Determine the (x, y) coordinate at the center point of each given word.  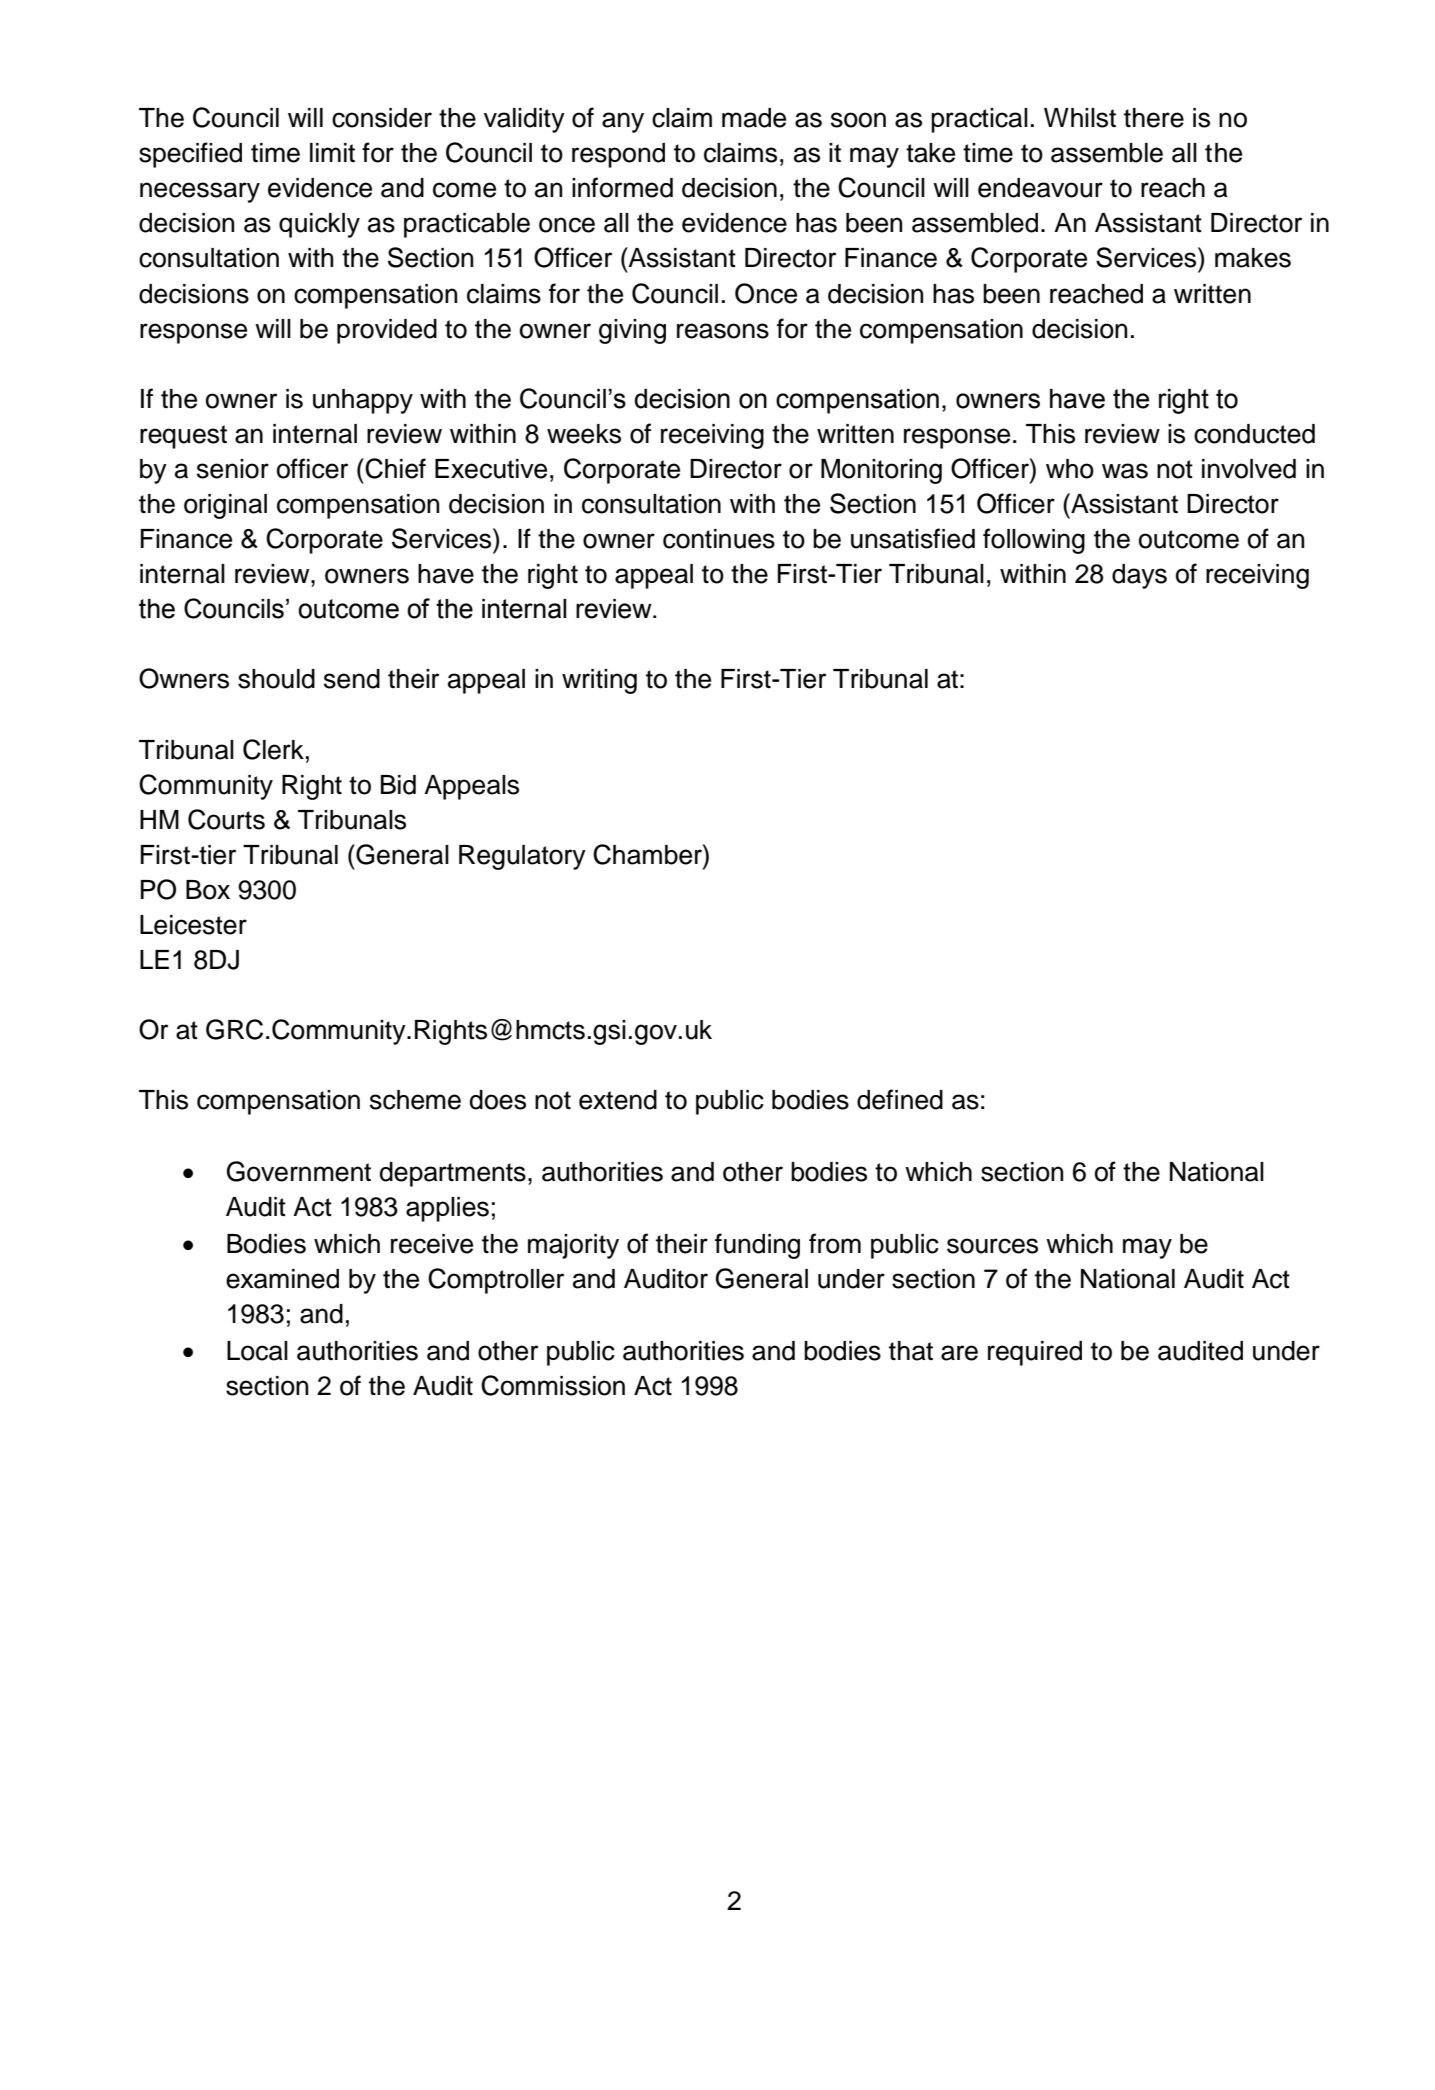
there (1154, 118)
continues (719, 539)
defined (900, 1099)
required (1035, 1353)
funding (757, 1246)
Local (257, 1351)
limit (332, 152)
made (754, 118)
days (1139, 576)
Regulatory (522, 857)
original (225, 506)
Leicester (193, 925)
